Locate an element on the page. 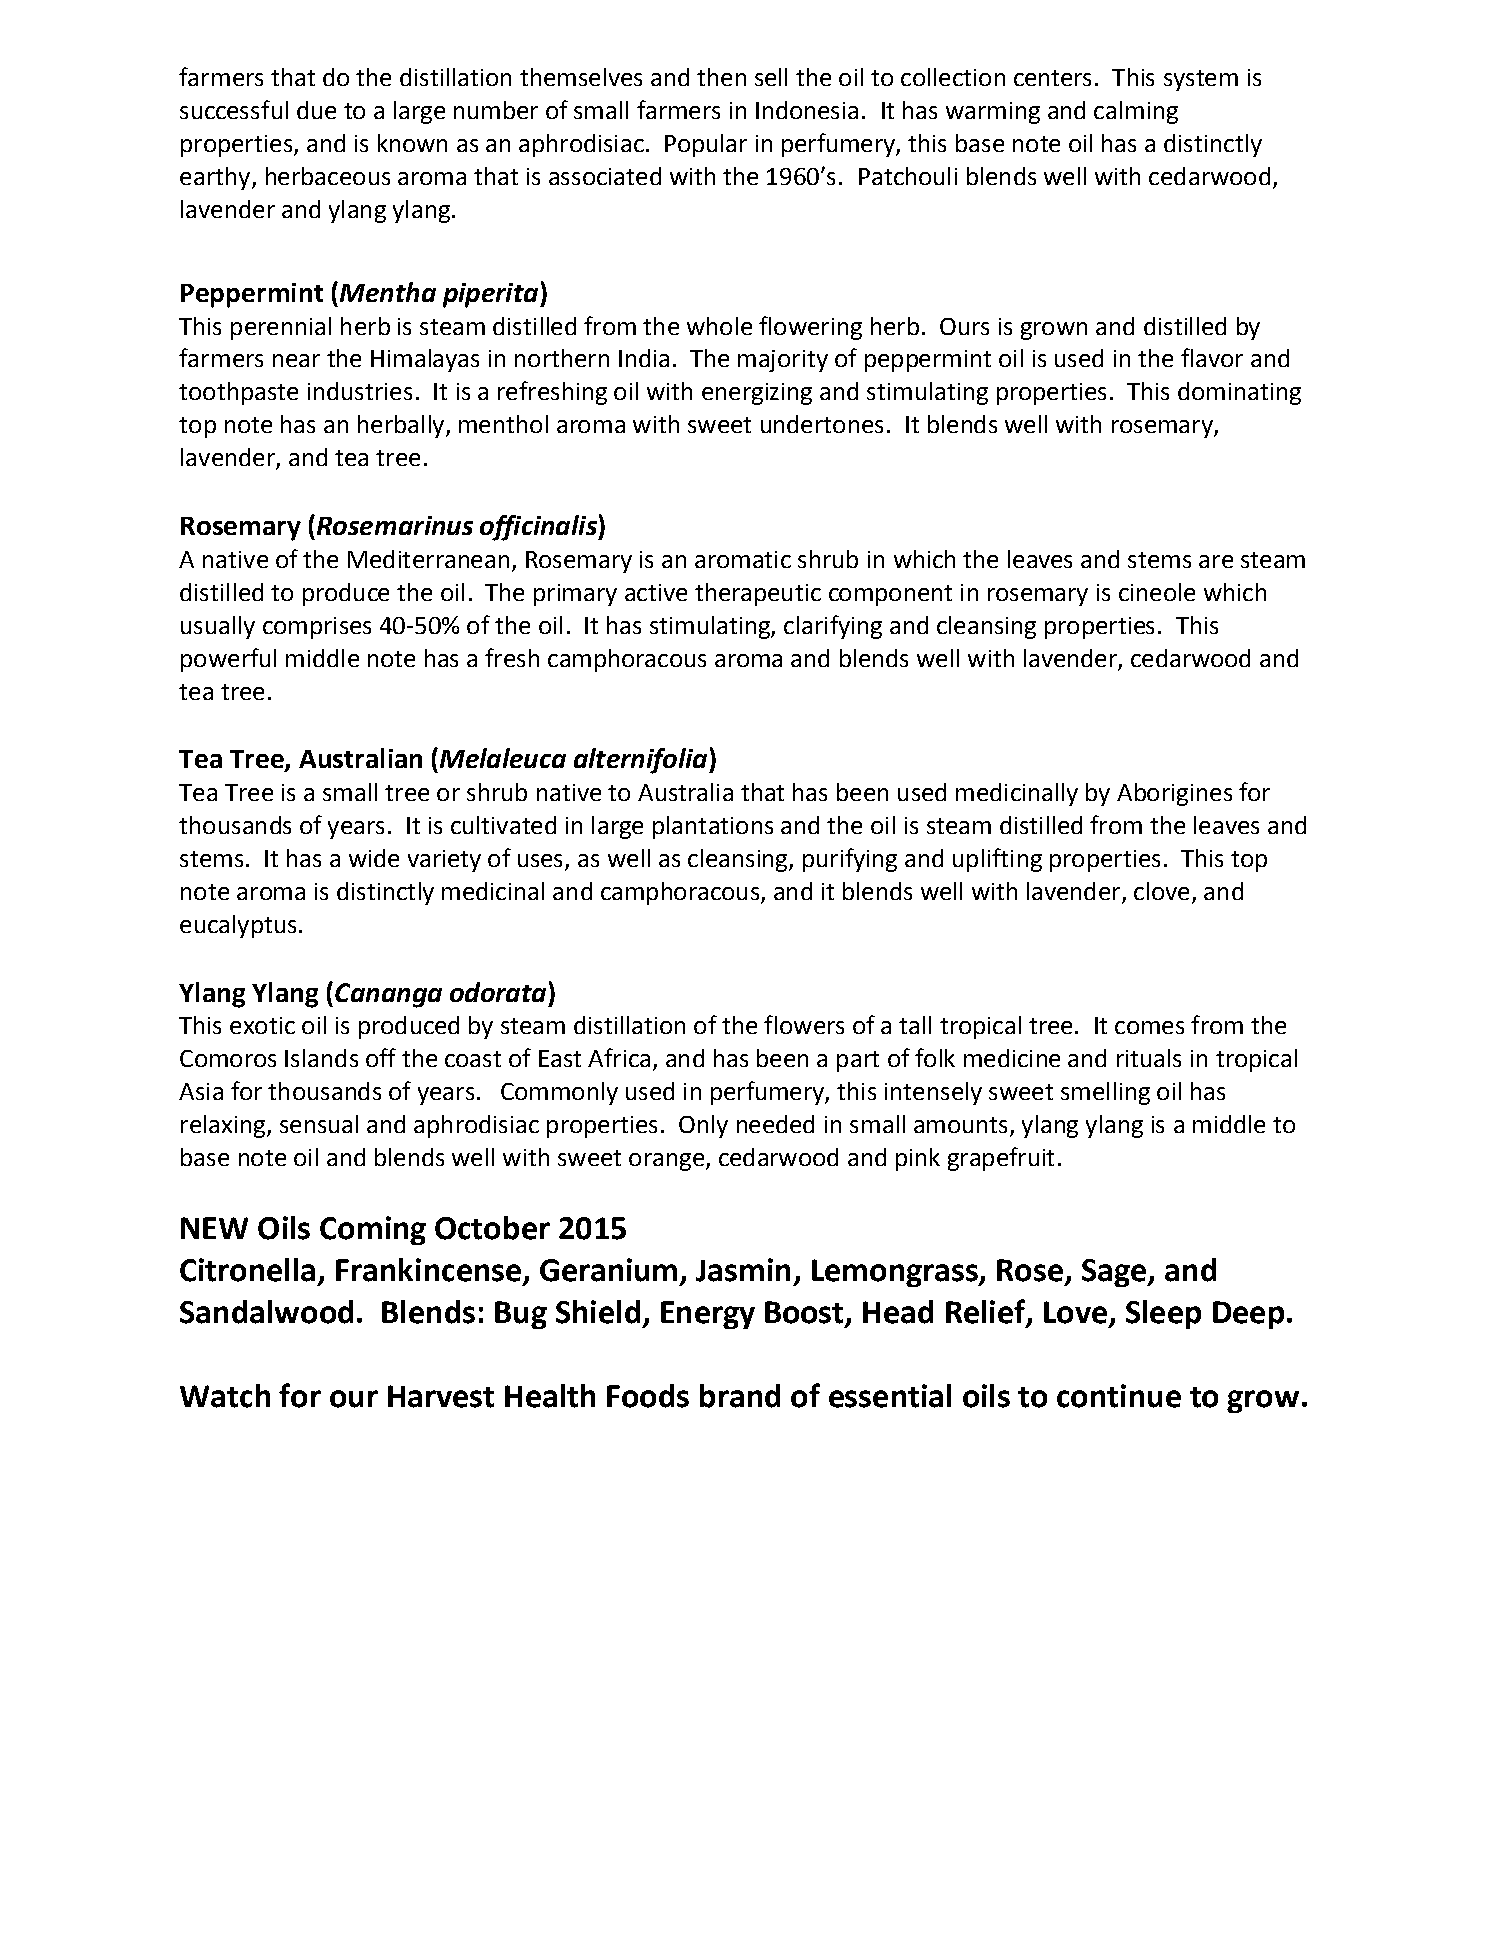 The width and height of the image is (1500, 1941). Aborigines is located at coordinates (1174, 794).
